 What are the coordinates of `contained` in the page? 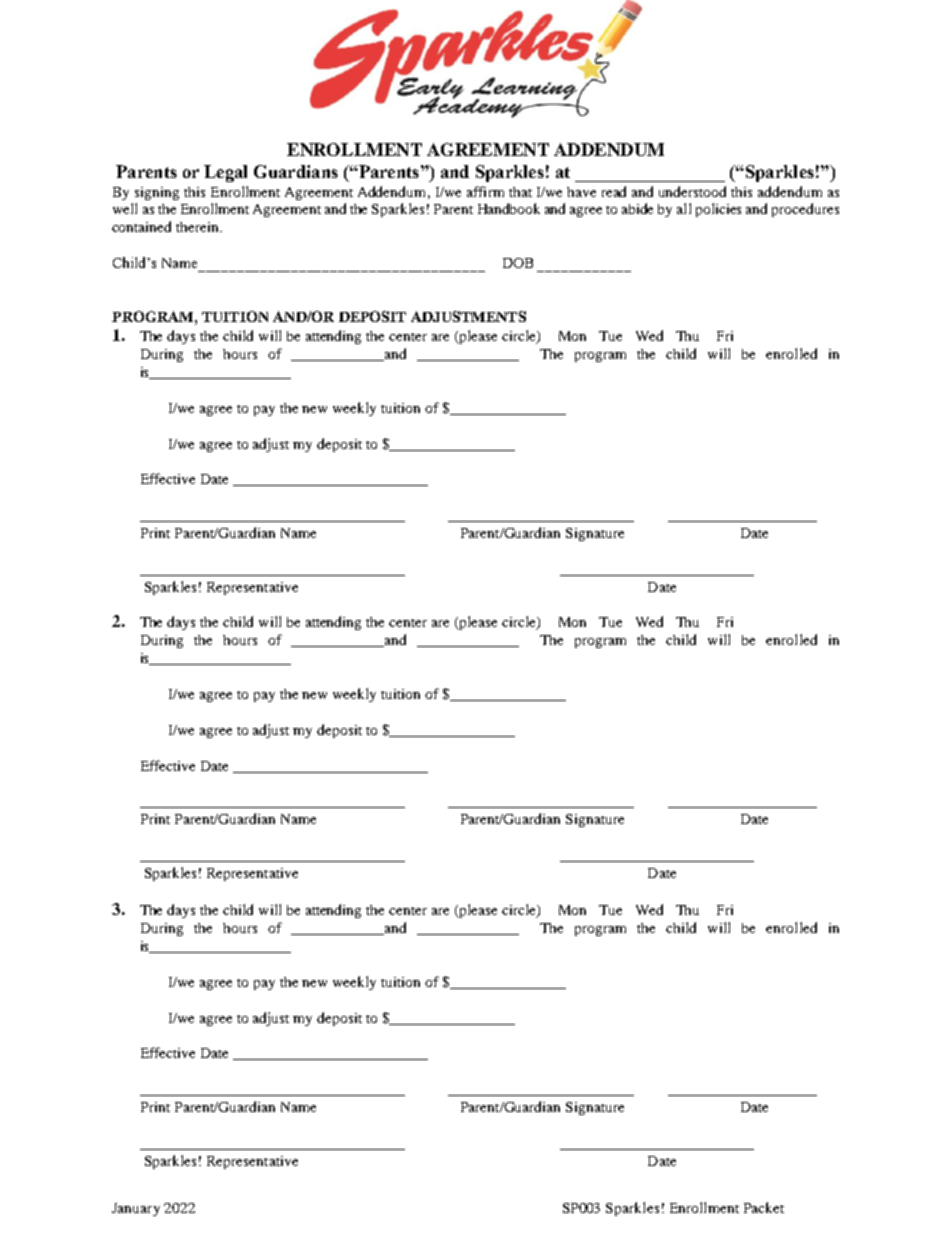 It's located at (141, 226).
